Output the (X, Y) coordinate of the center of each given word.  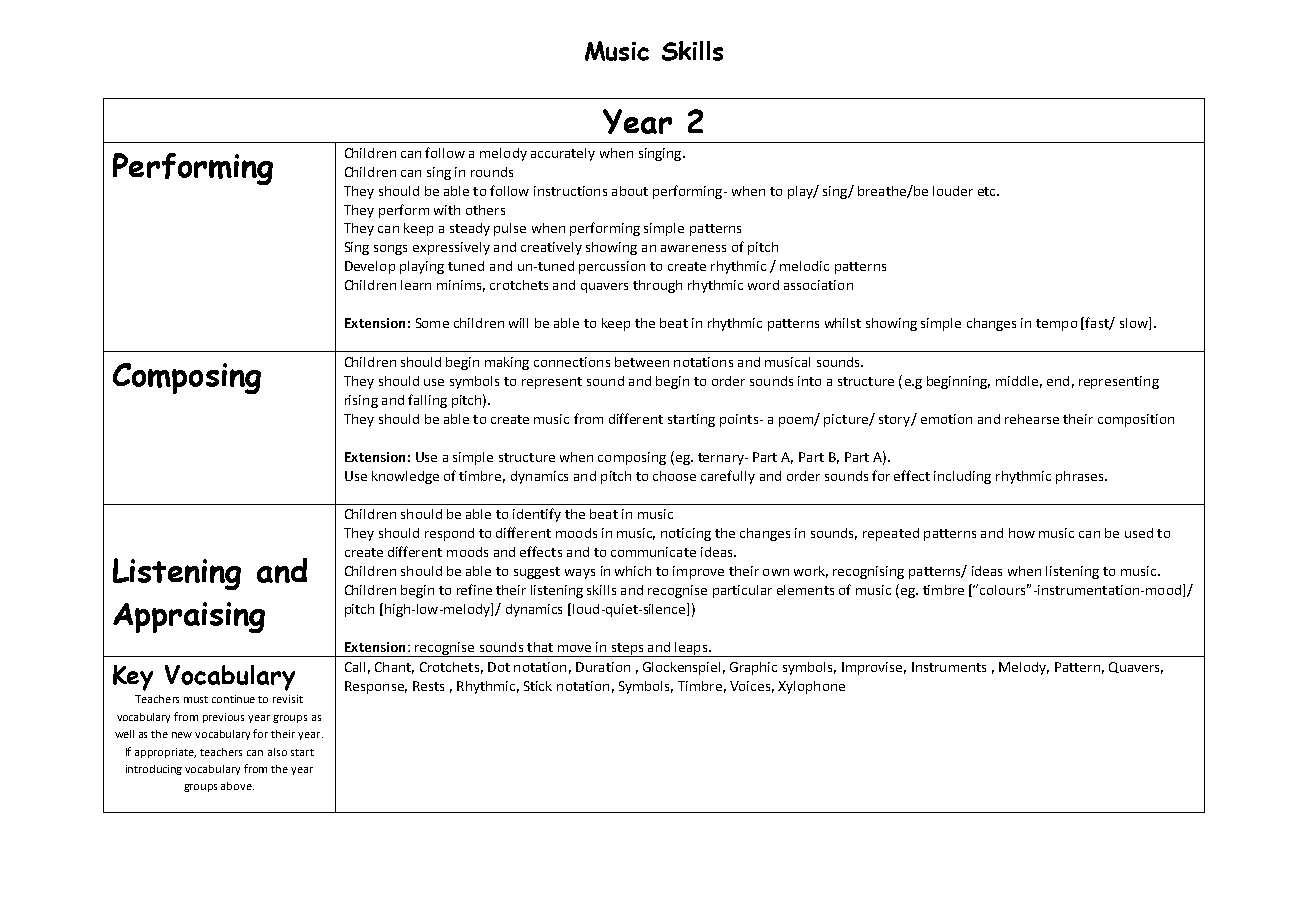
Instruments (949, 667)
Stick (538, 686)
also (277, 752)
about (630, 191)
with (447, 210)
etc (988, 191)
